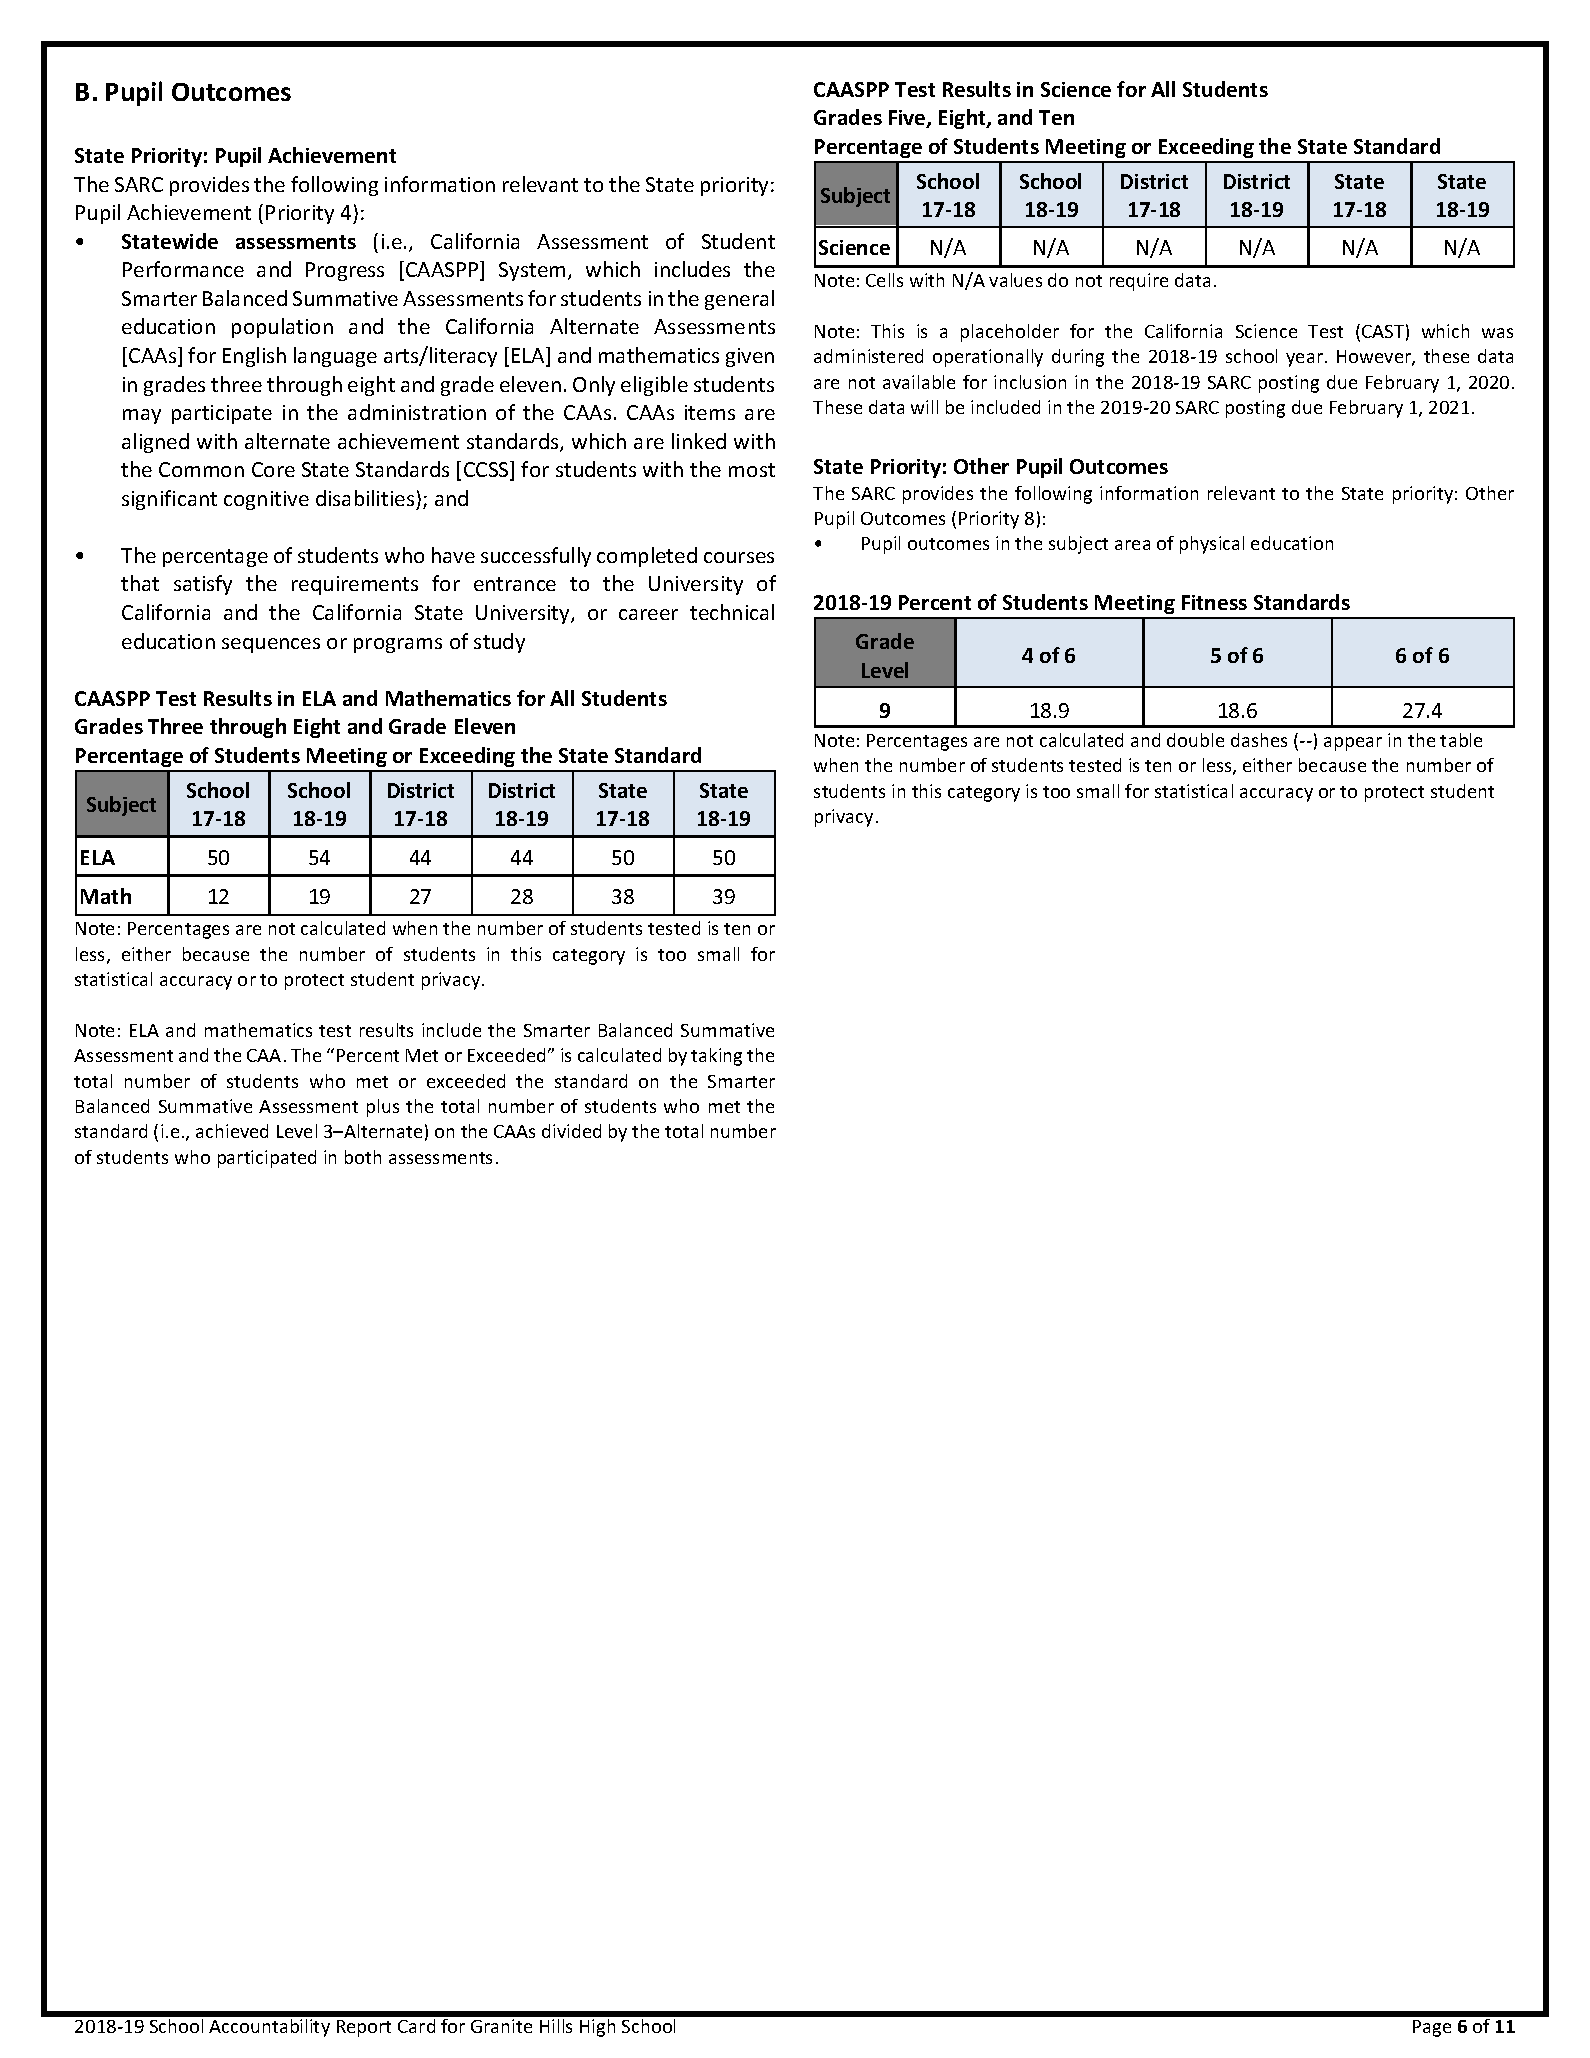 The image size is (1590, 2058). I want to click on appear, so click(1353, 744).
